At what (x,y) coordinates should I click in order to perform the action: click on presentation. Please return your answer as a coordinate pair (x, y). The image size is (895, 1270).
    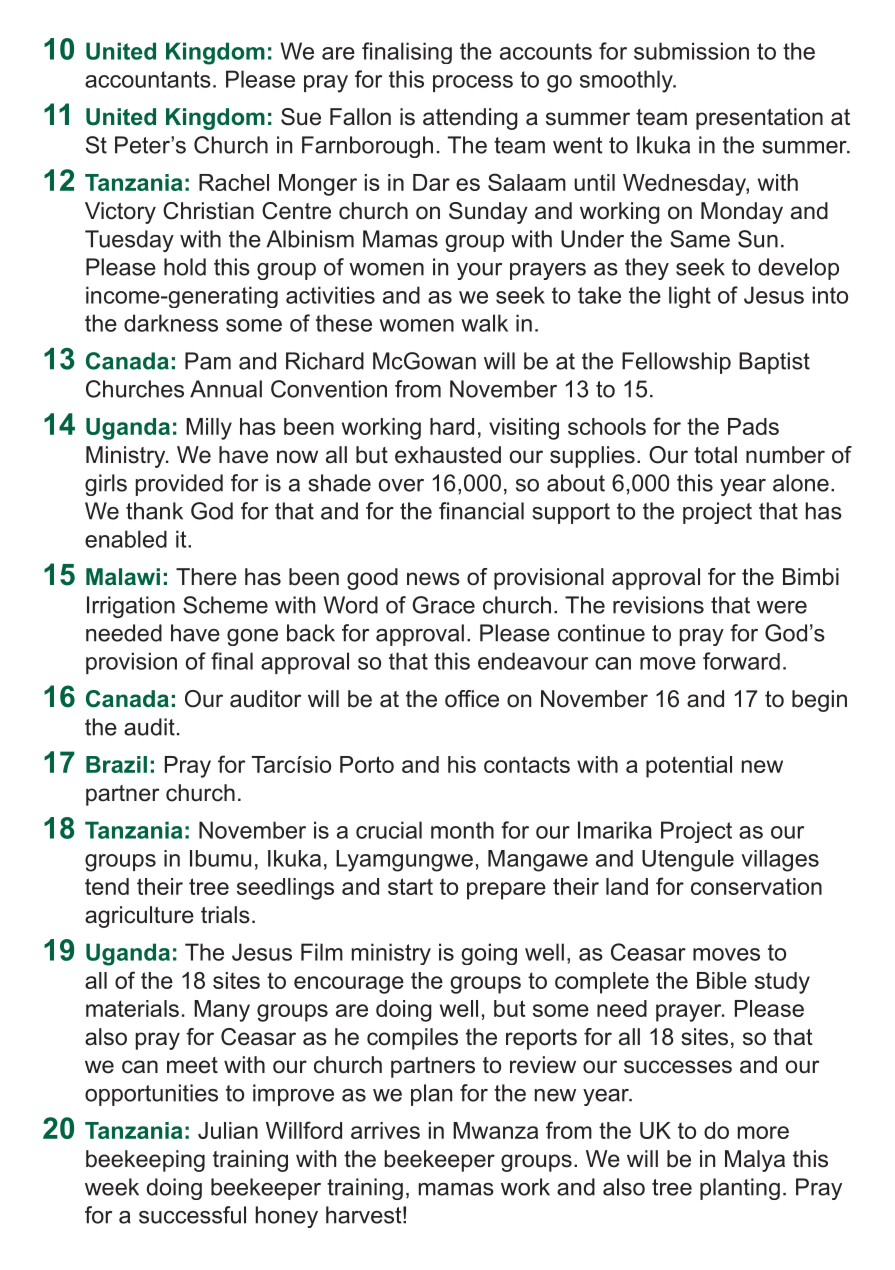
    Looking at the image, I should click on (759, 119).
